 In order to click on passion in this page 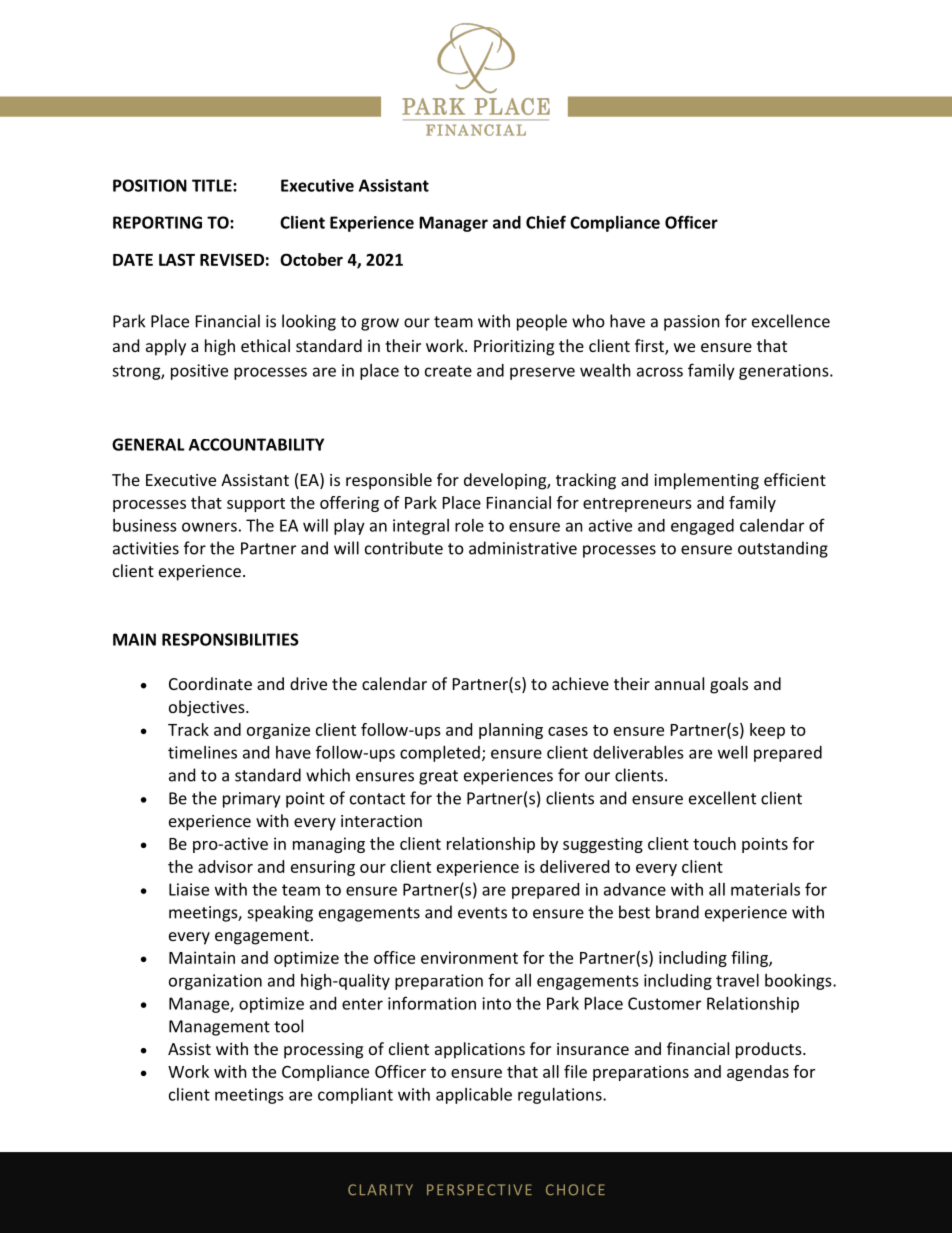, I will do `click(692, 323)`.
